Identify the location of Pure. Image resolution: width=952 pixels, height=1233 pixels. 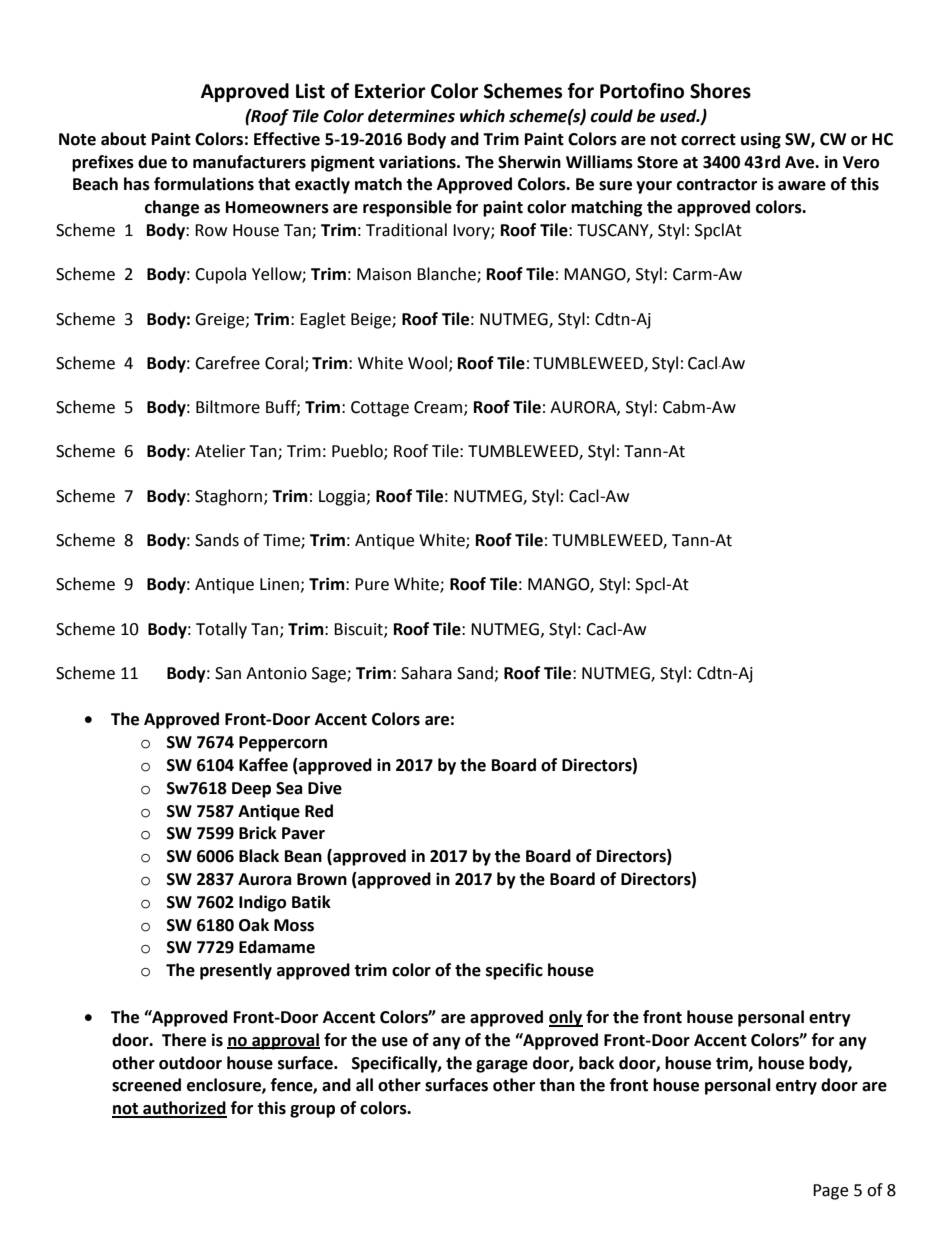
(372, 584).
